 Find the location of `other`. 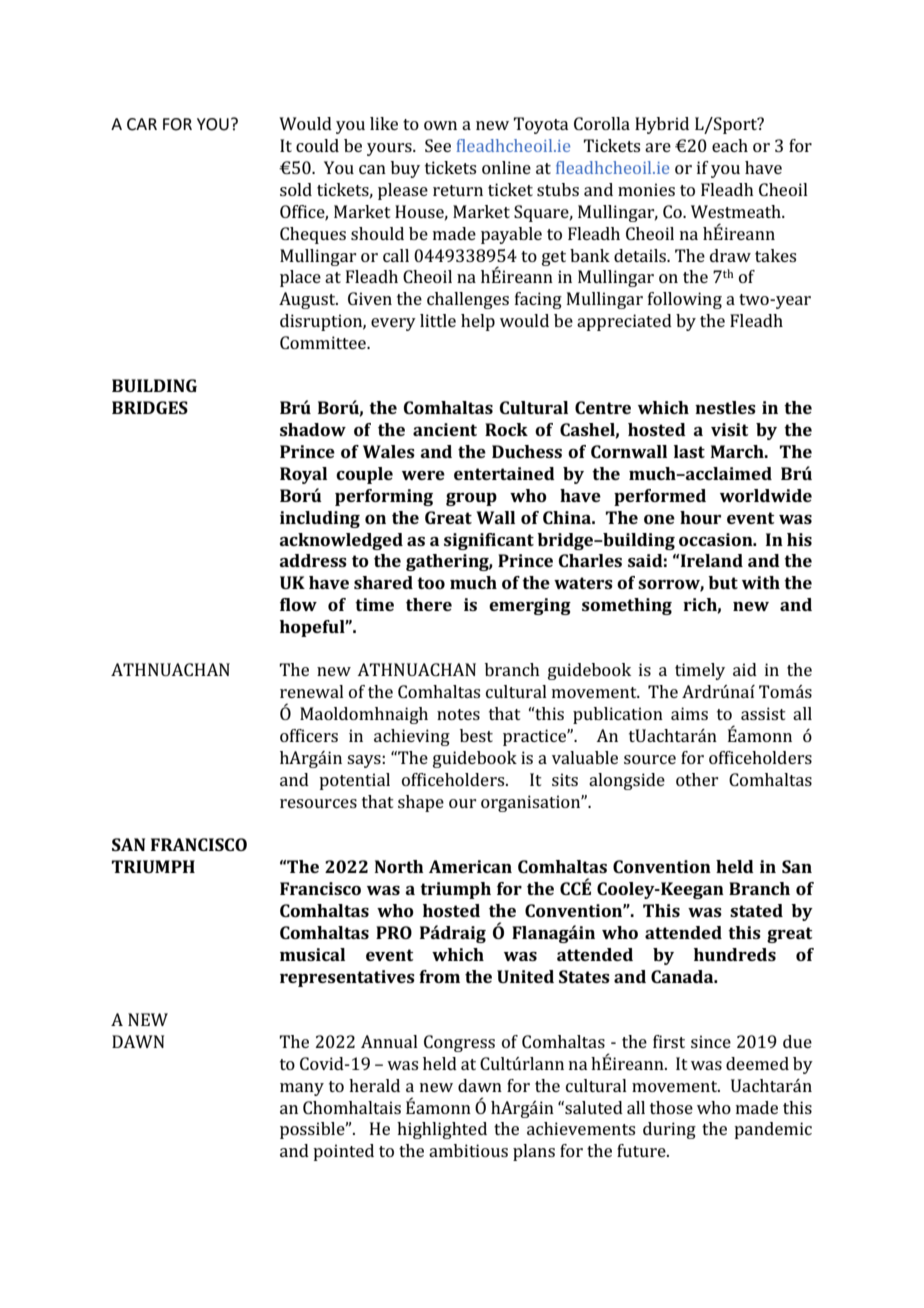

other is located at coordinates (697, 779).
